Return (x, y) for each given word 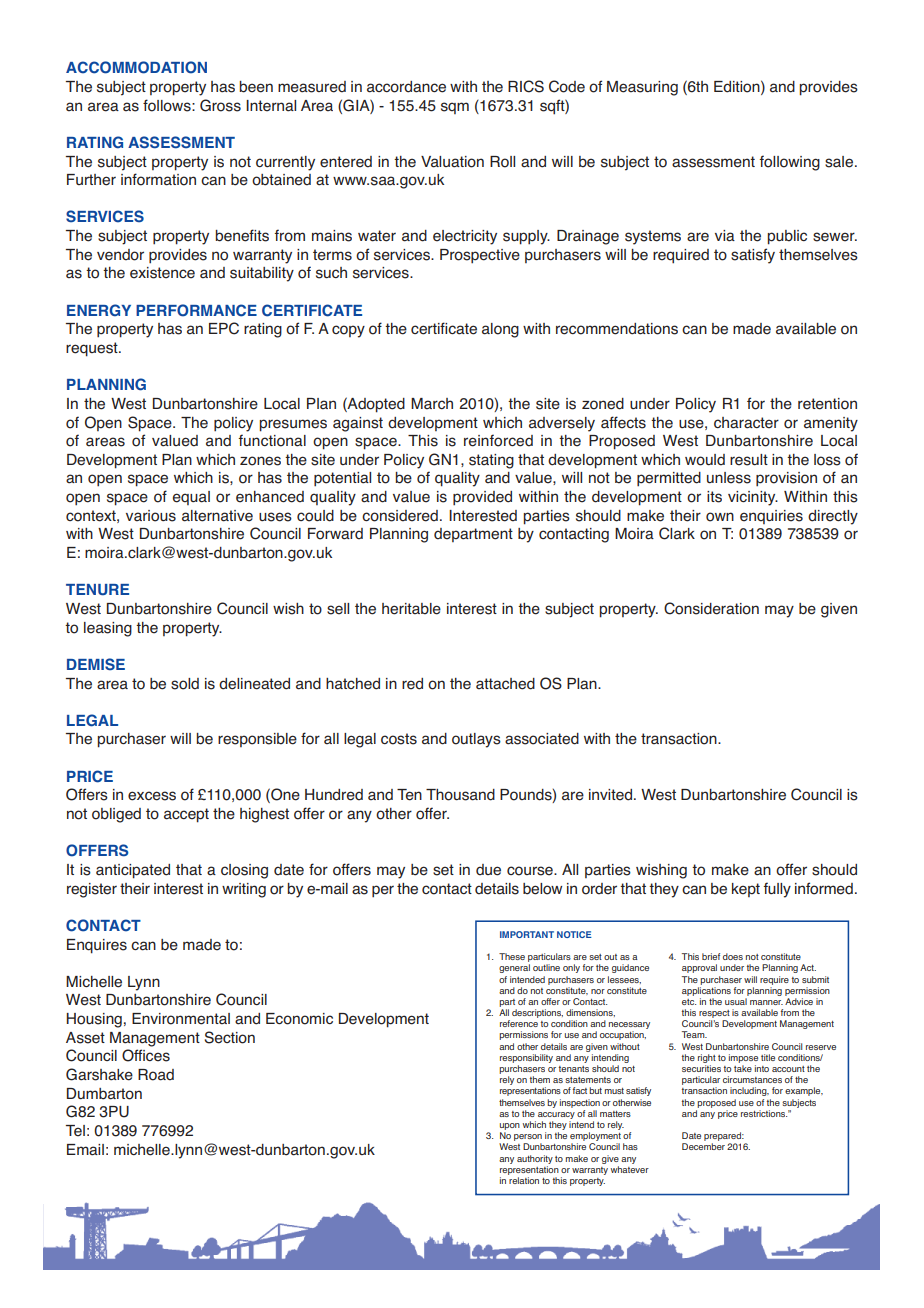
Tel (75, 1131)
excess (152, 796)
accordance (406, 87)
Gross (220, 105)
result (749, 460)
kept (746, 890)
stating (491, 461)
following (789, 163)
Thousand (460, 795)
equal (191, 498)
